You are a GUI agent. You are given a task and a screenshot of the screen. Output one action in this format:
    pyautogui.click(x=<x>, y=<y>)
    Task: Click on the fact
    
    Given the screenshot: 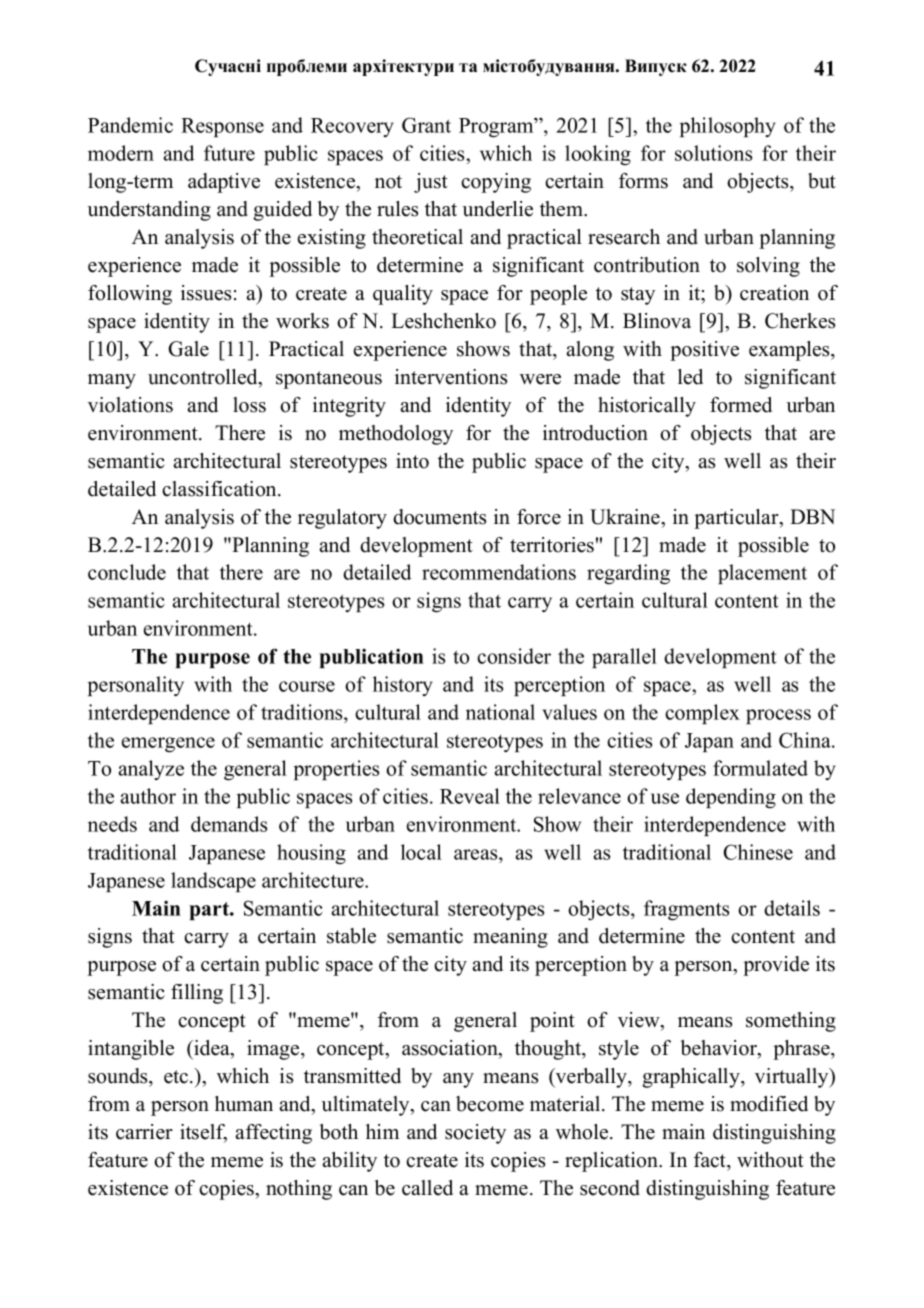 What is the action you would take?
    pyautogui.click(x=711, y=1160)
